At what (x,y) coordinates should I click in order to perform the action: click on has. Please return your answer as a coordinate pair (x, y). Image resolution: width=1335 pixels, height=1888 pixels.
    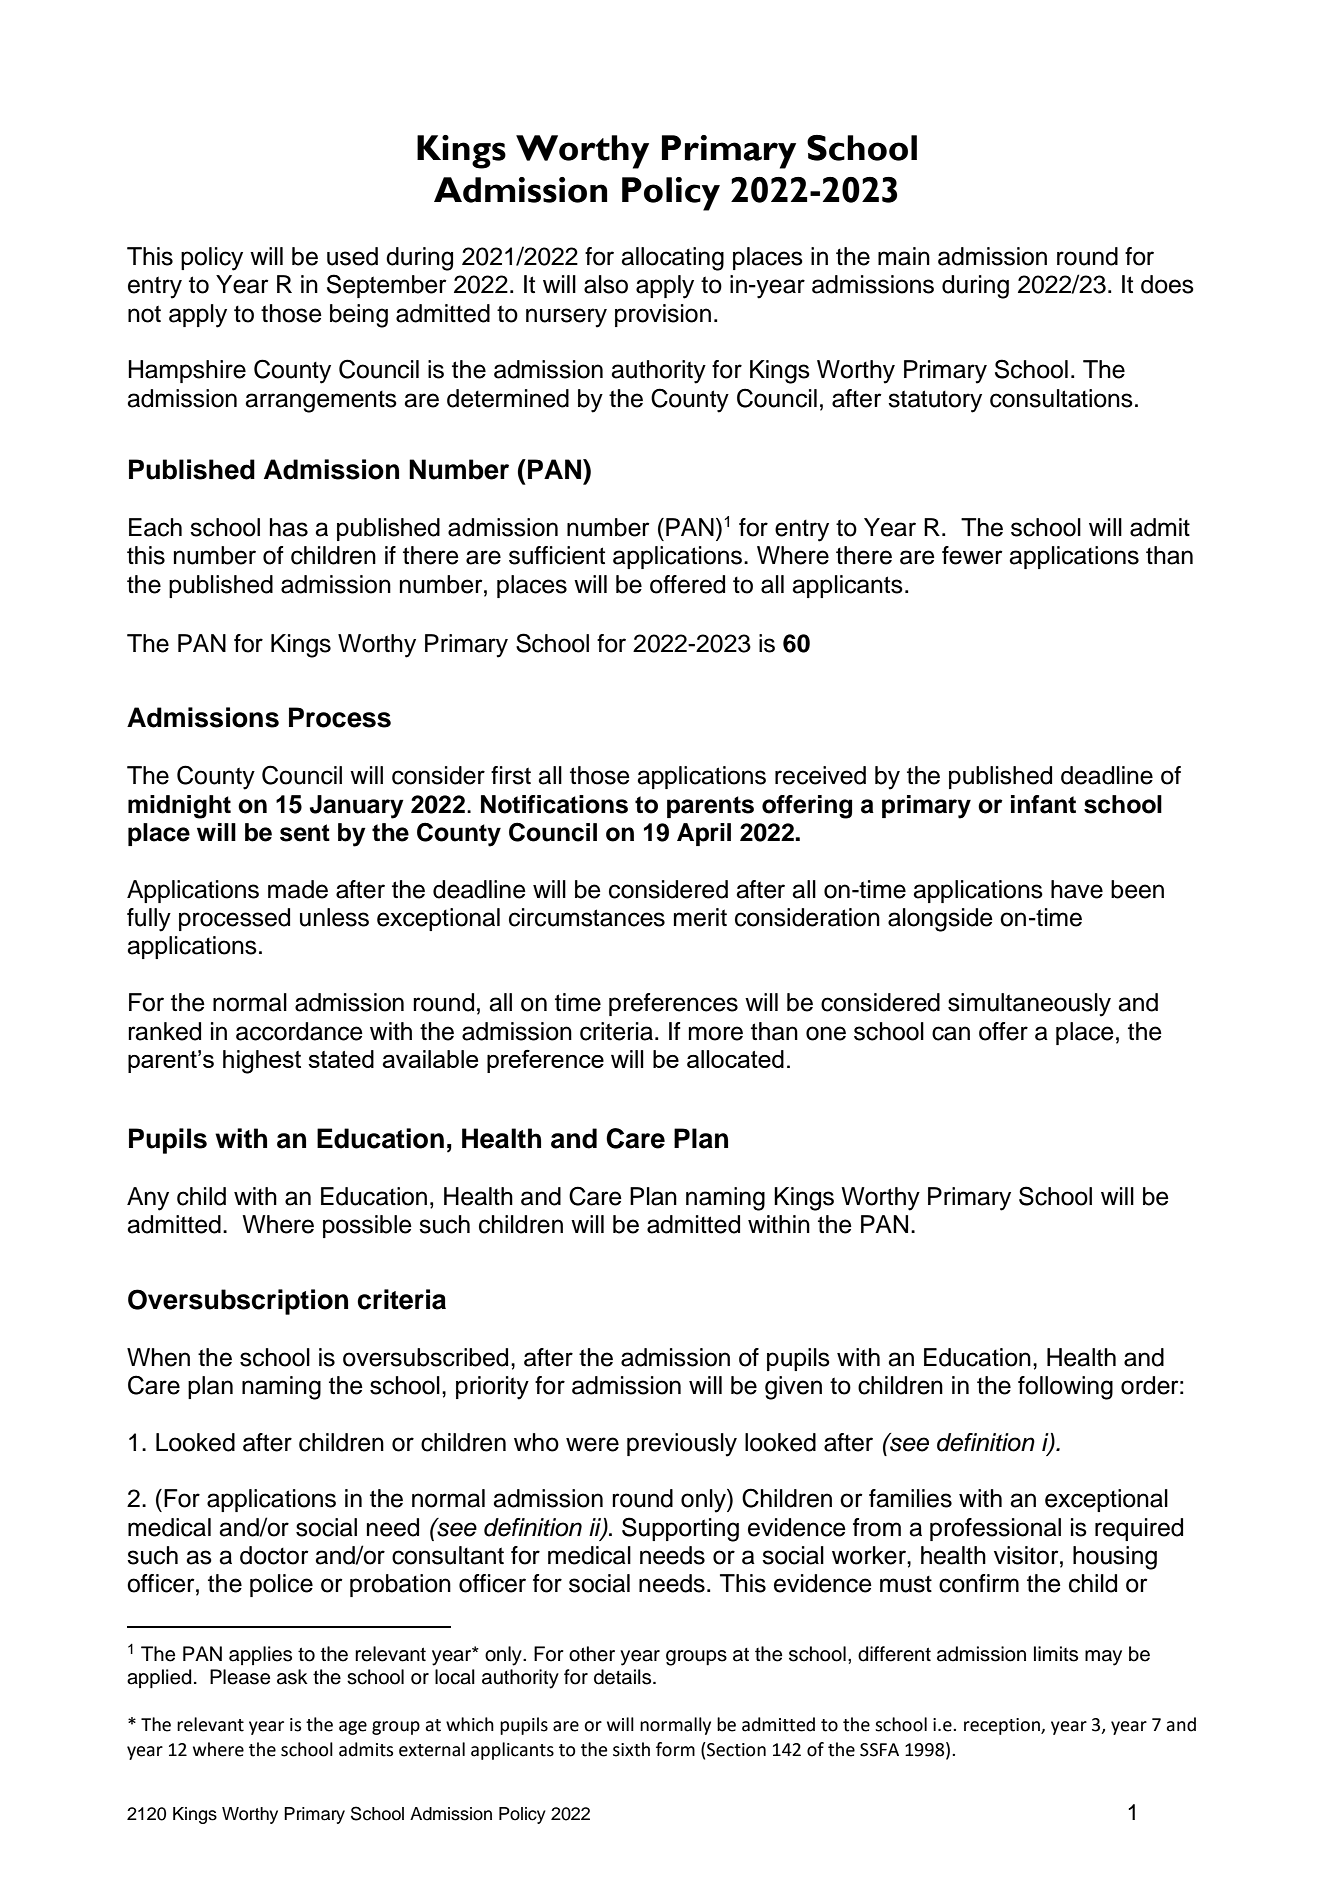
    Looking at the image, I should click on (289, 527).
